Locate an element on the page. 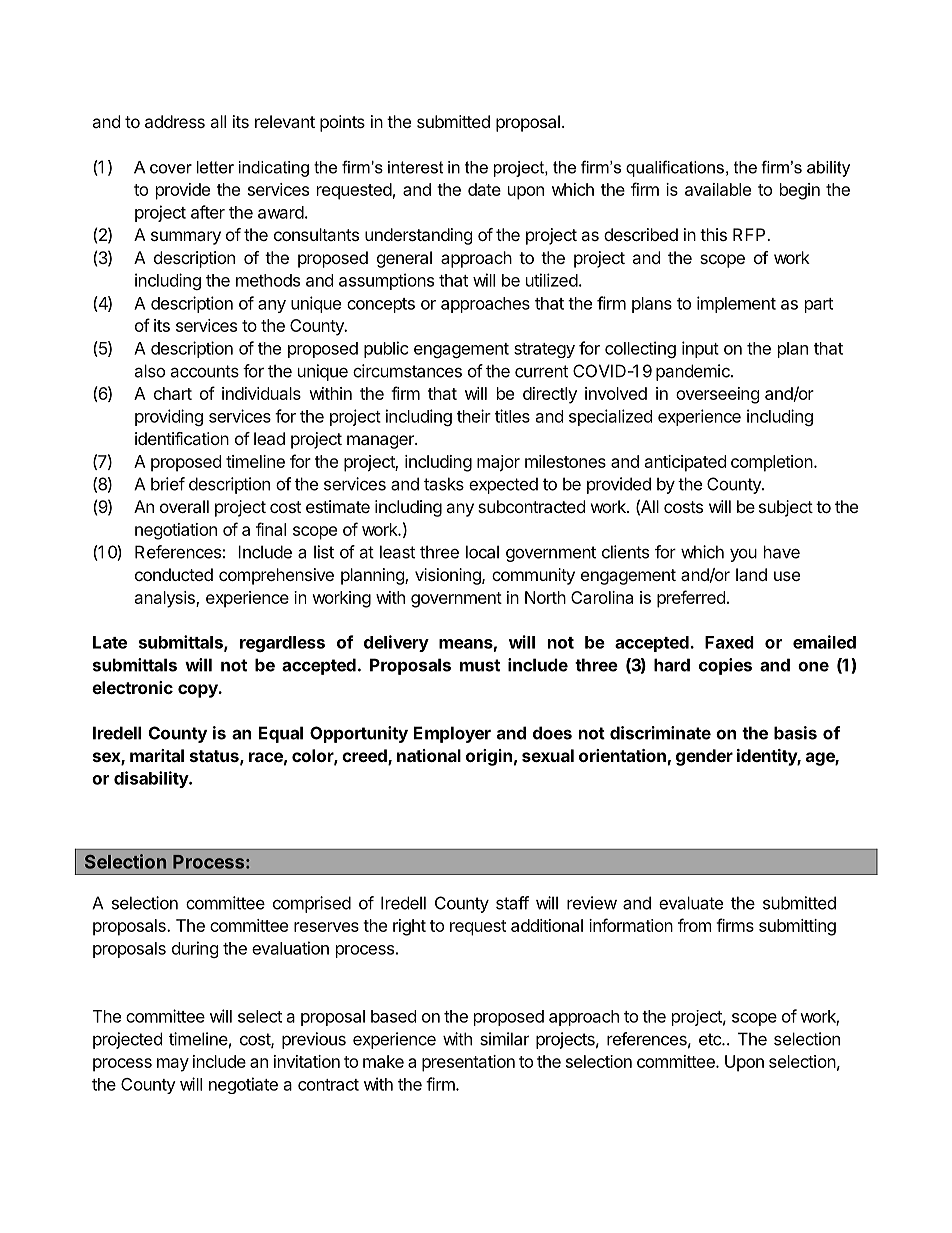 The height and width of the page is (1233, 952). visioning is located at coordinates (449, 576).
